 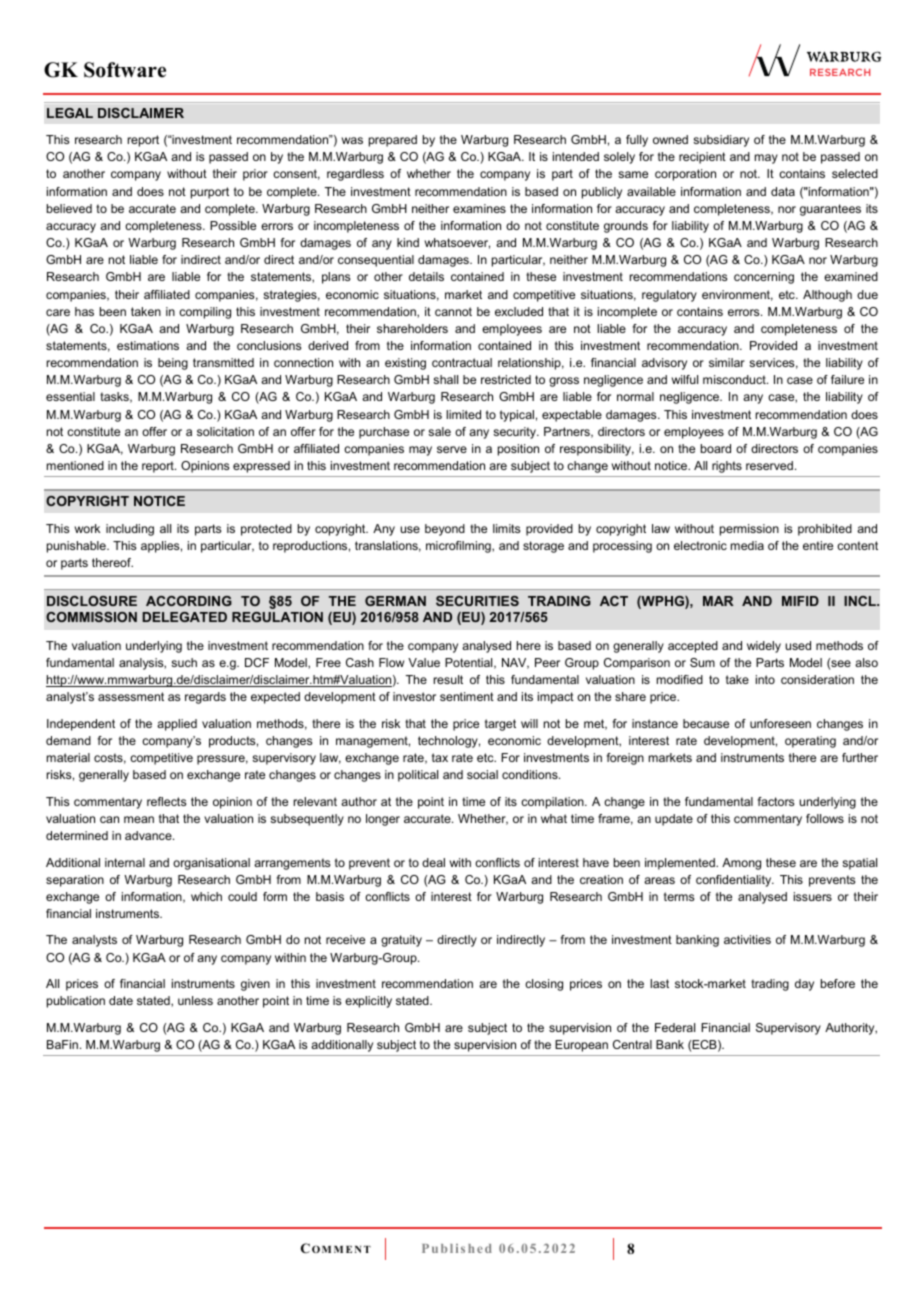 What do you see at coordinates (115, 397) in the screenshot?
I see `tasks` at bounding box center [115, 397].
